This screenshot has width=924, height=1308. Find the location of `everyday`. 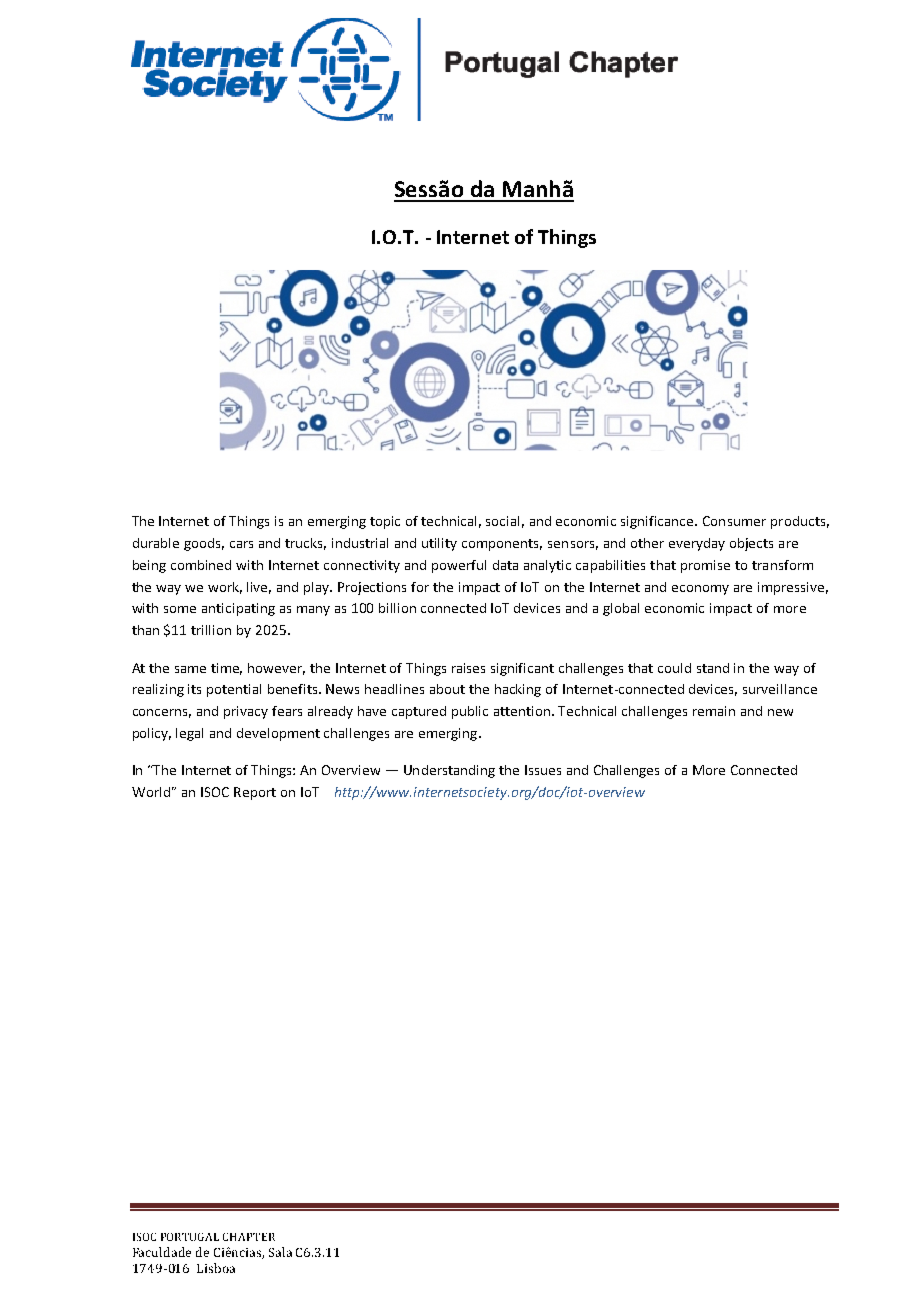

everyday is located at coordinates (697, 544).
